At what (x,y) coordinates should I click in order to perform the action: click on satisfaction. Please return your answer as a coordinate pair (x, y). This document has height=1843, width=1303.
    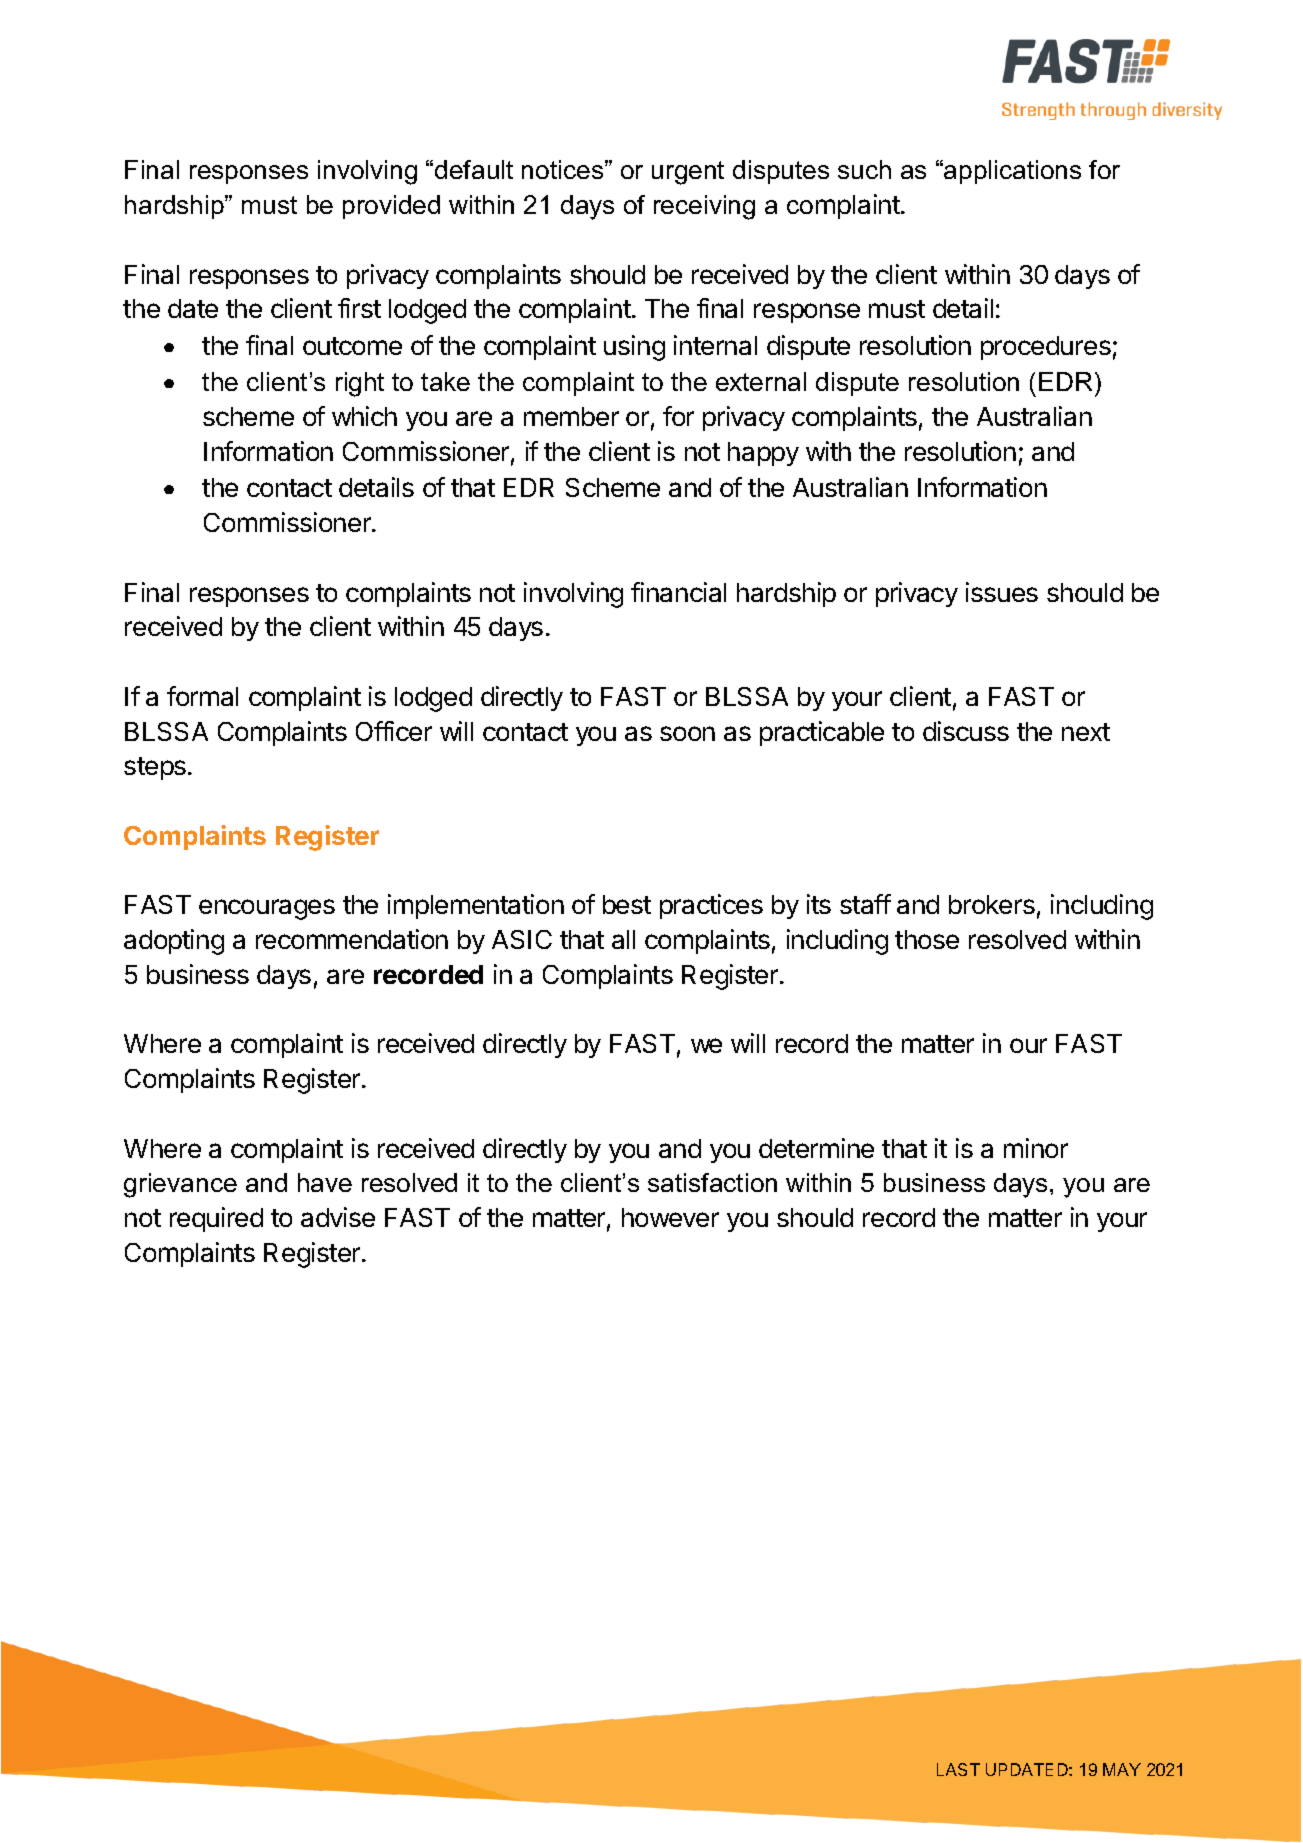
    Looking at the image, I should click on (712, 1182).
